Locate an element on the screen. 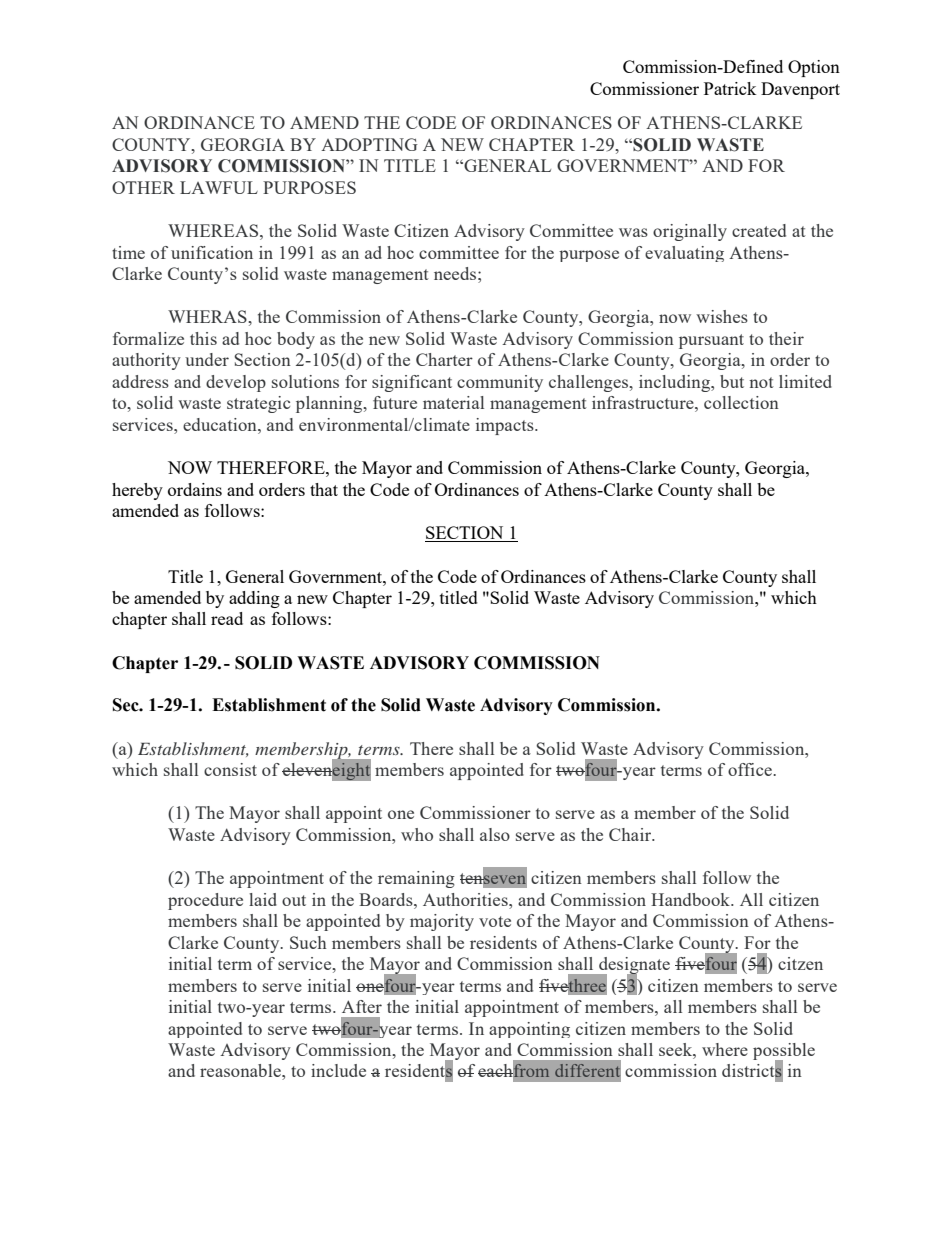  also is located at coordinates (495, 834).
